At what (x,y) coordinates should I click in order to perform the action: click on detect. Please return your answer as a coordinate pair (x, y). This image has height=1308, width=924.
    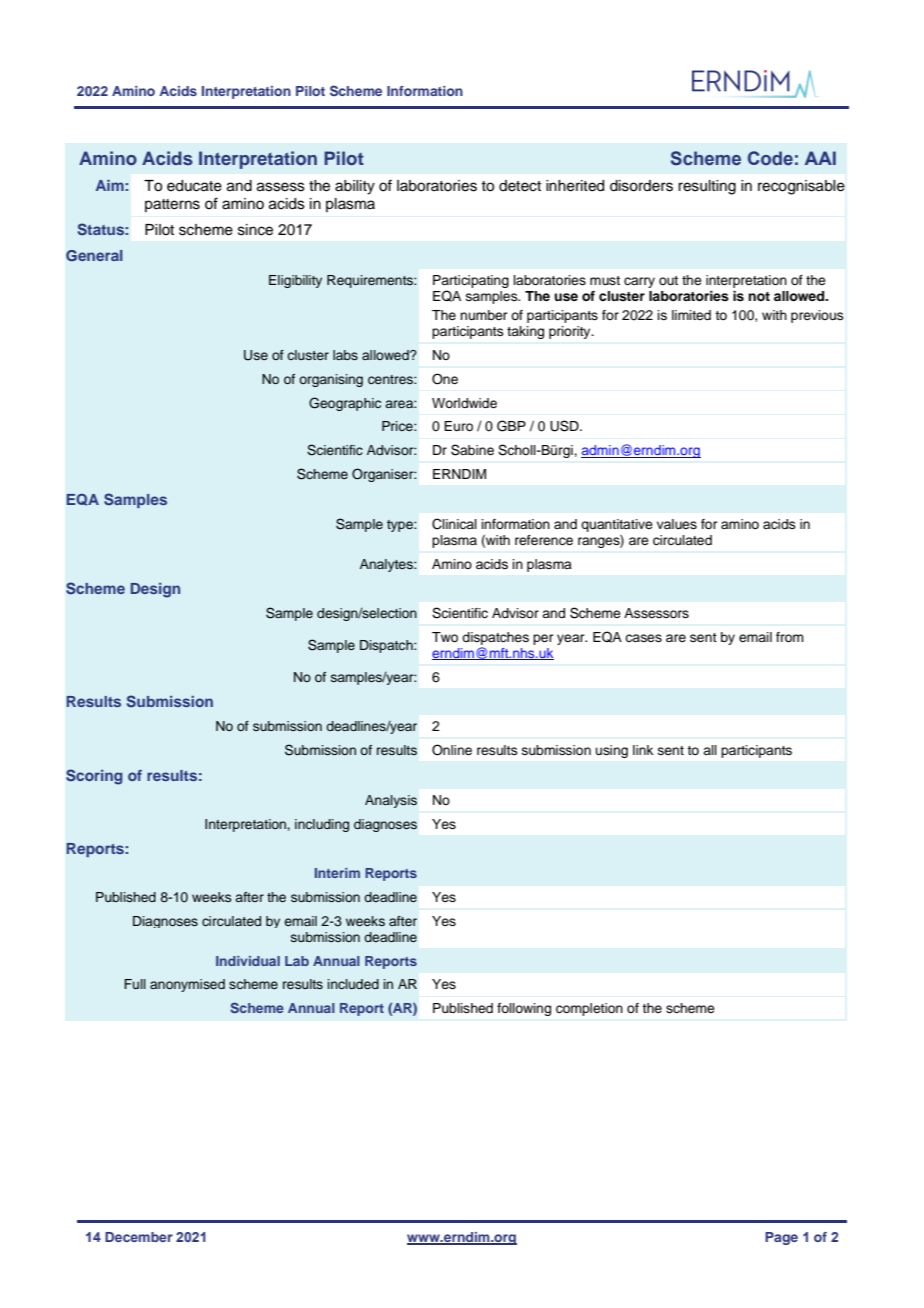
    Looking at the image, I should click on (520, 186).
